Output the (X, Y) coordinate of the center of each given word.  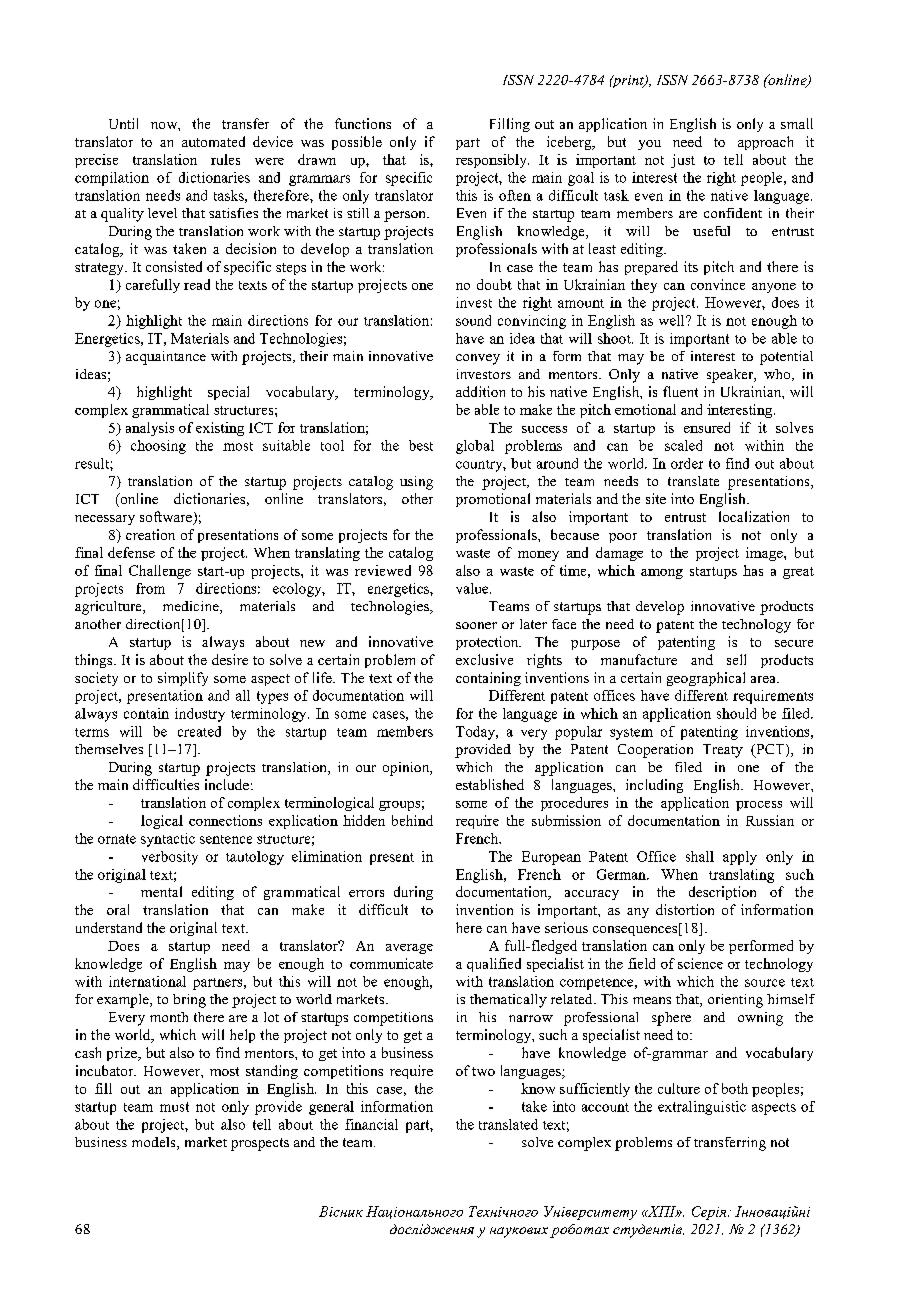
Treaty (723, 751)
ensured (707, 427)
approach (765, 143)
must (174, 1107)
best (421, 445)
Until (123, 123)
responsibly (492, 161)
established (490, 784)
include (227, 784)
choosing (158, 447)
